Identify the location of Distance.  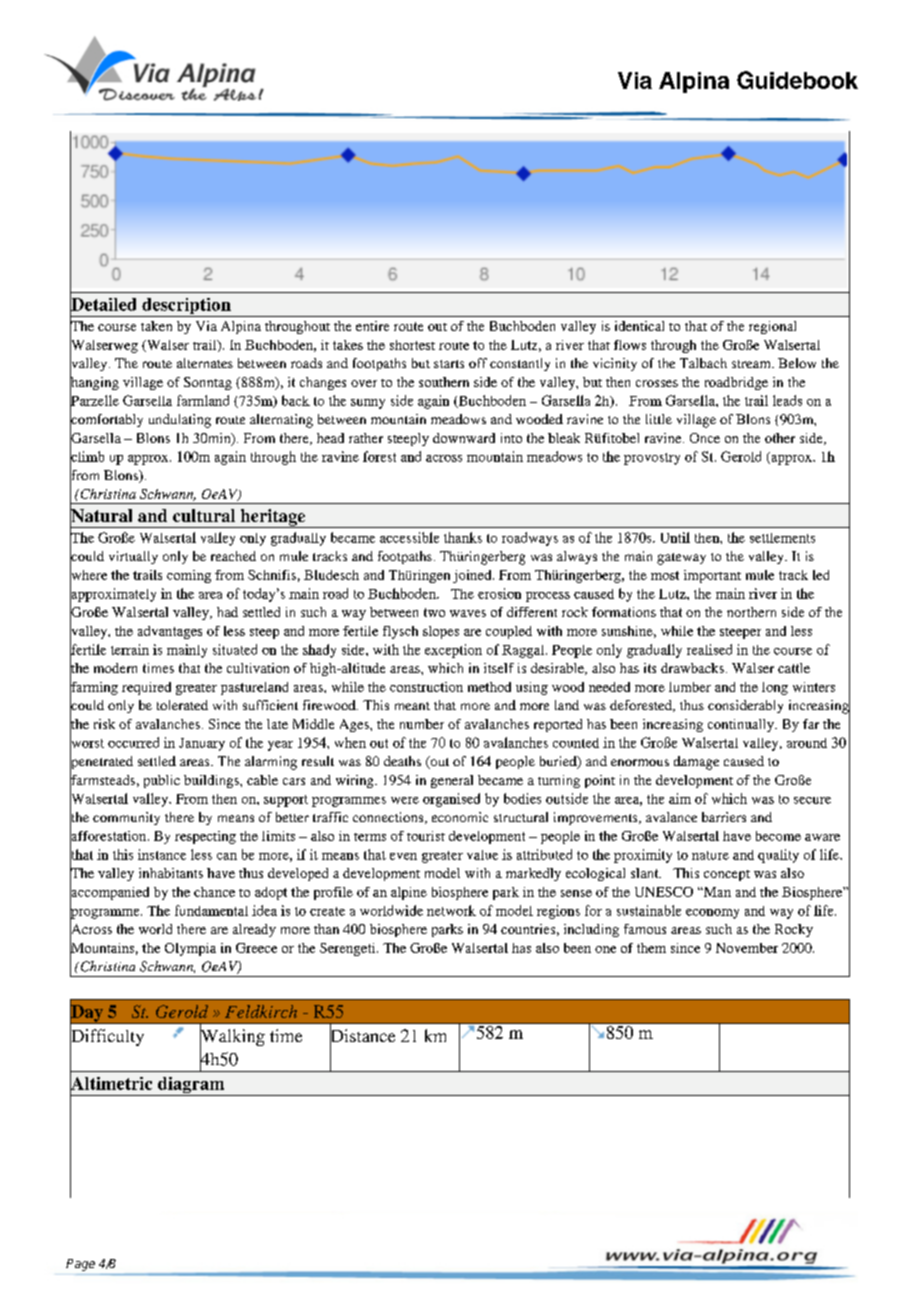
(362, 1036).
